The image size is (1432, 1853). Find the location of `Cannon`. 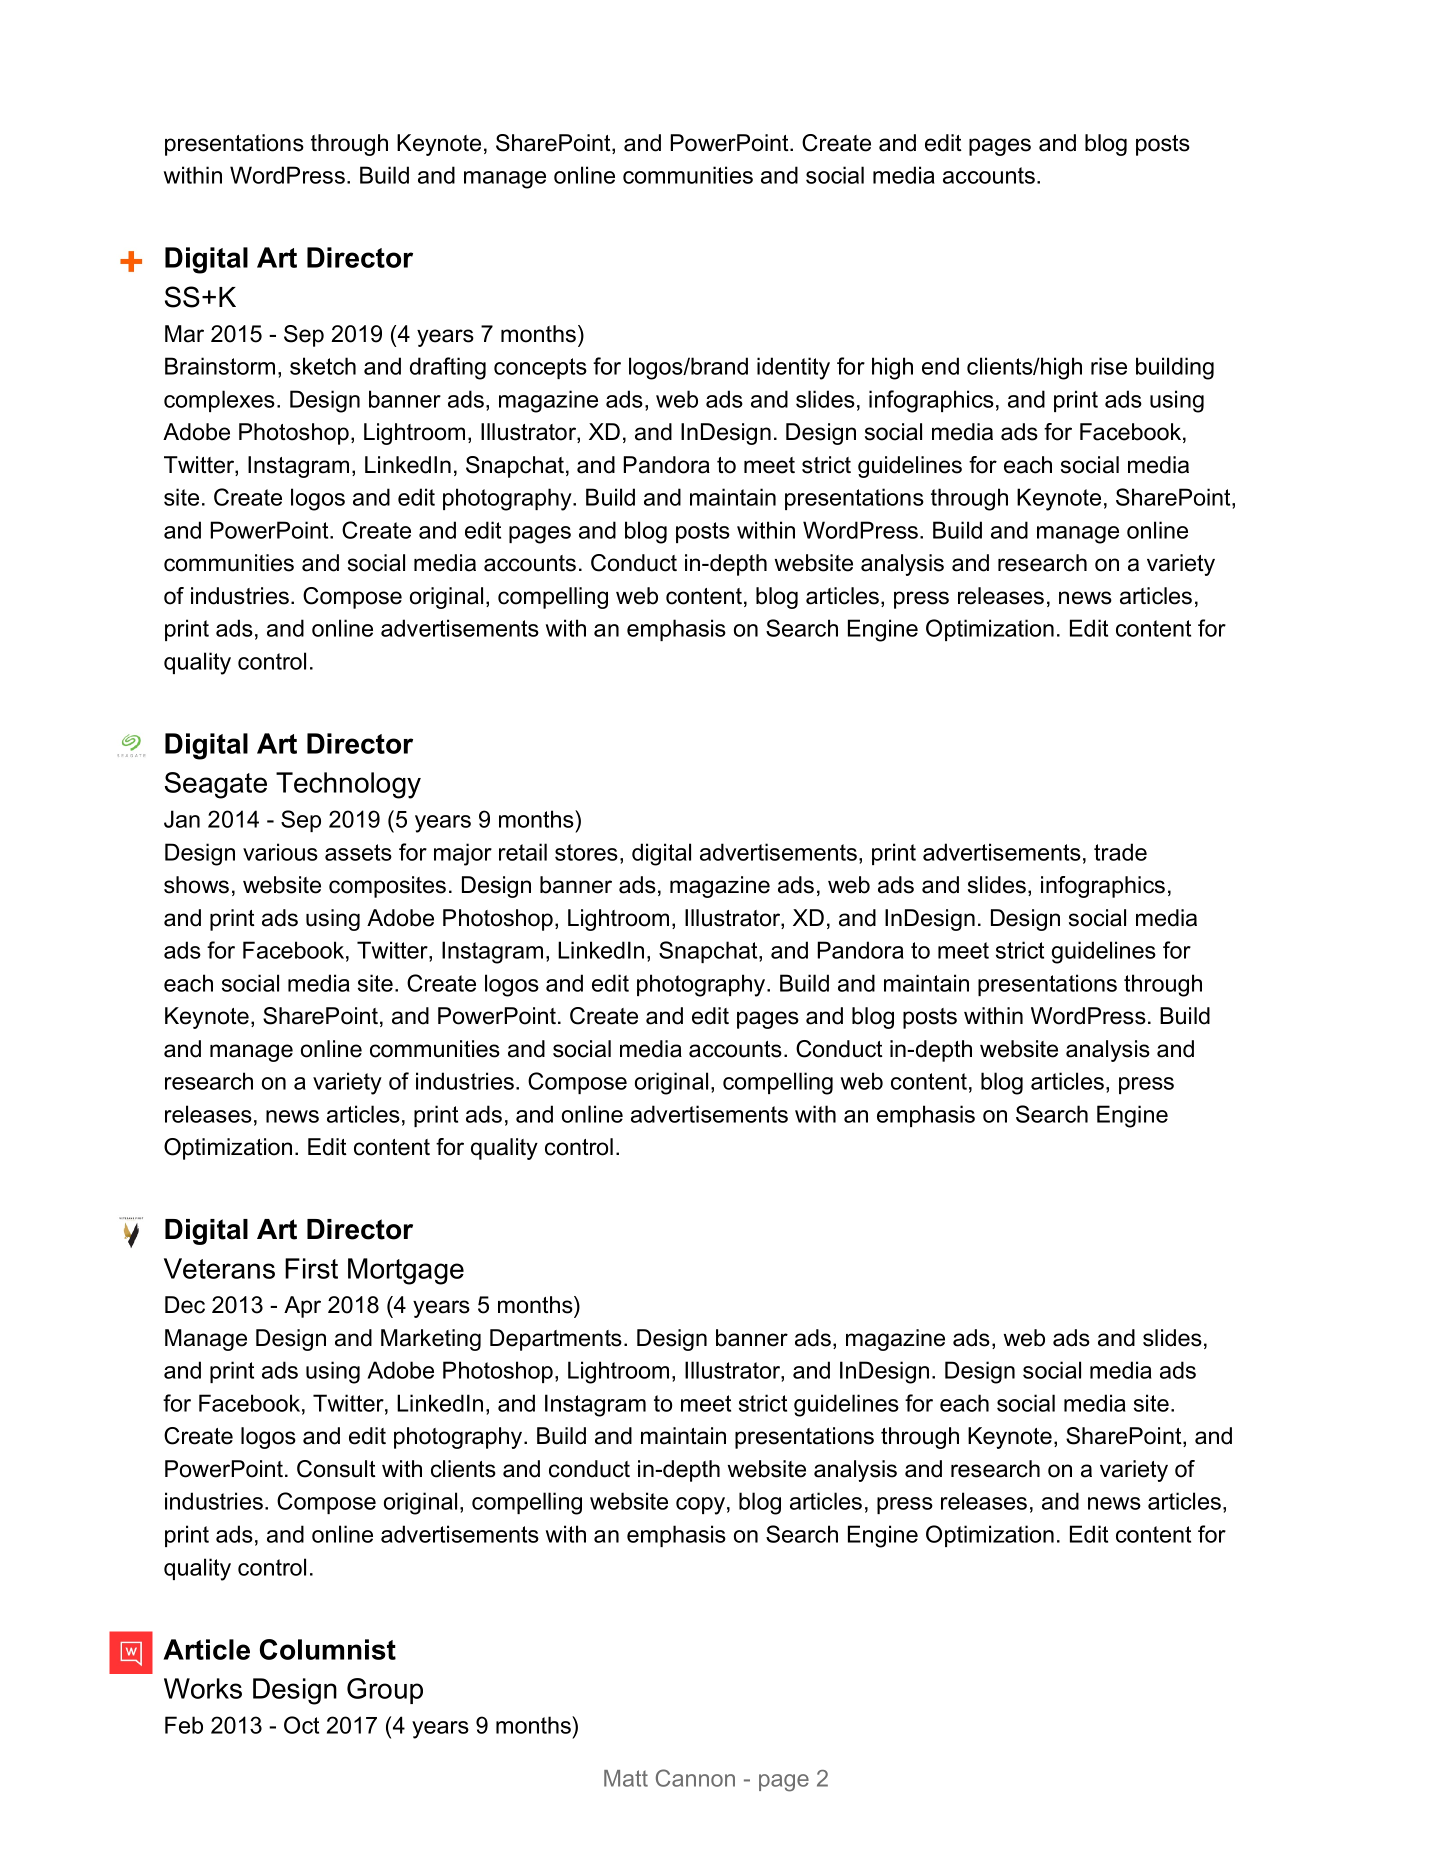

Cannon is located at coordinates (695, 1778).
